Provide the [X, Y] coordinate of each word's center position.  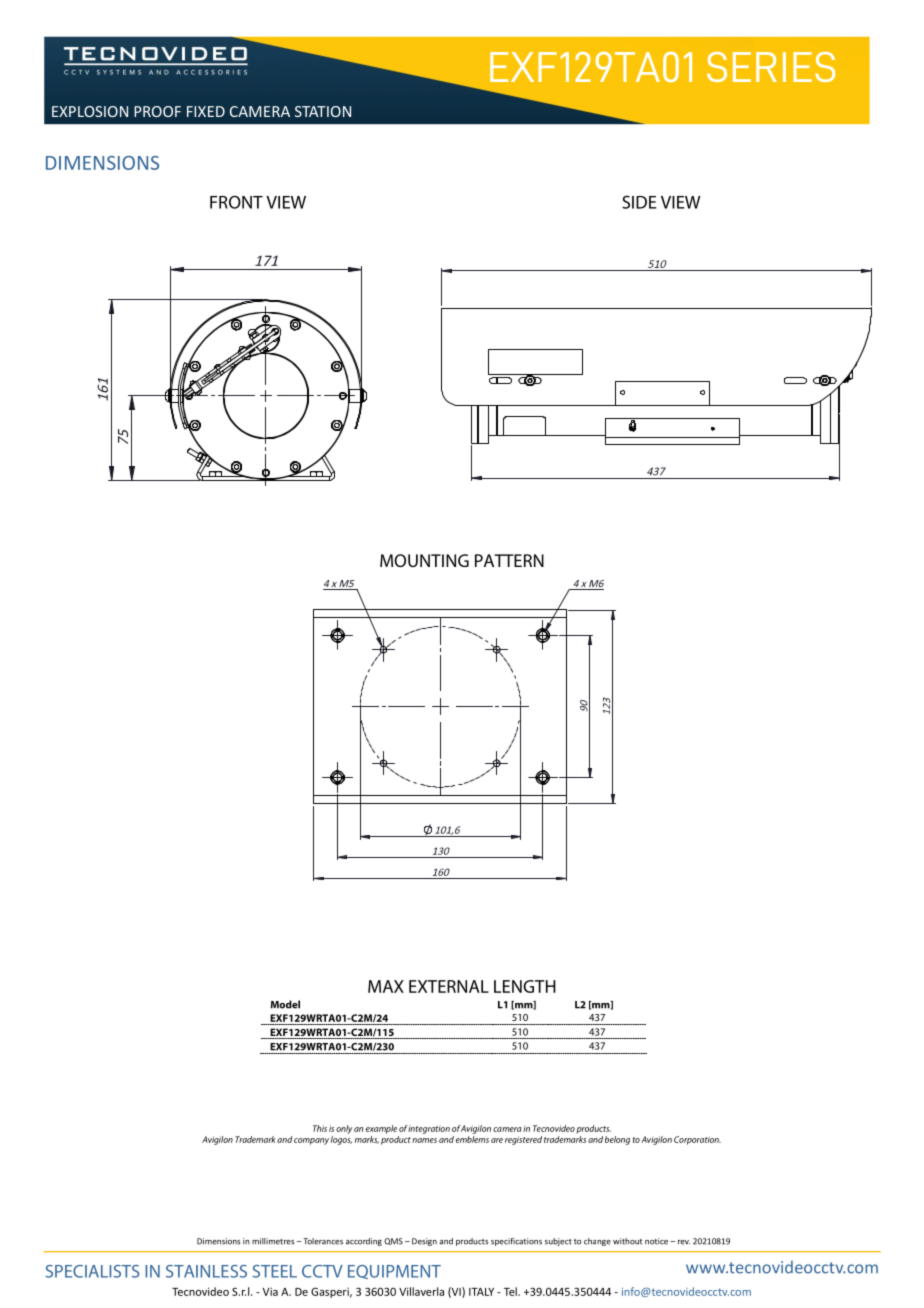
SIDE [639, 202]
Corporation [697, 1140]
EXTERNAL [449, 986]
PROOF [157, 111]
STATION [323, 111]
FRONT [236, 202]
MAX [386, 986]
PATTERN [509, 560]
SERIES [771, 67]
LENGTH [525, 986]
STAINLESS [206, 1271]
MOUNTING [424, 560]
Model [285, 1004]
